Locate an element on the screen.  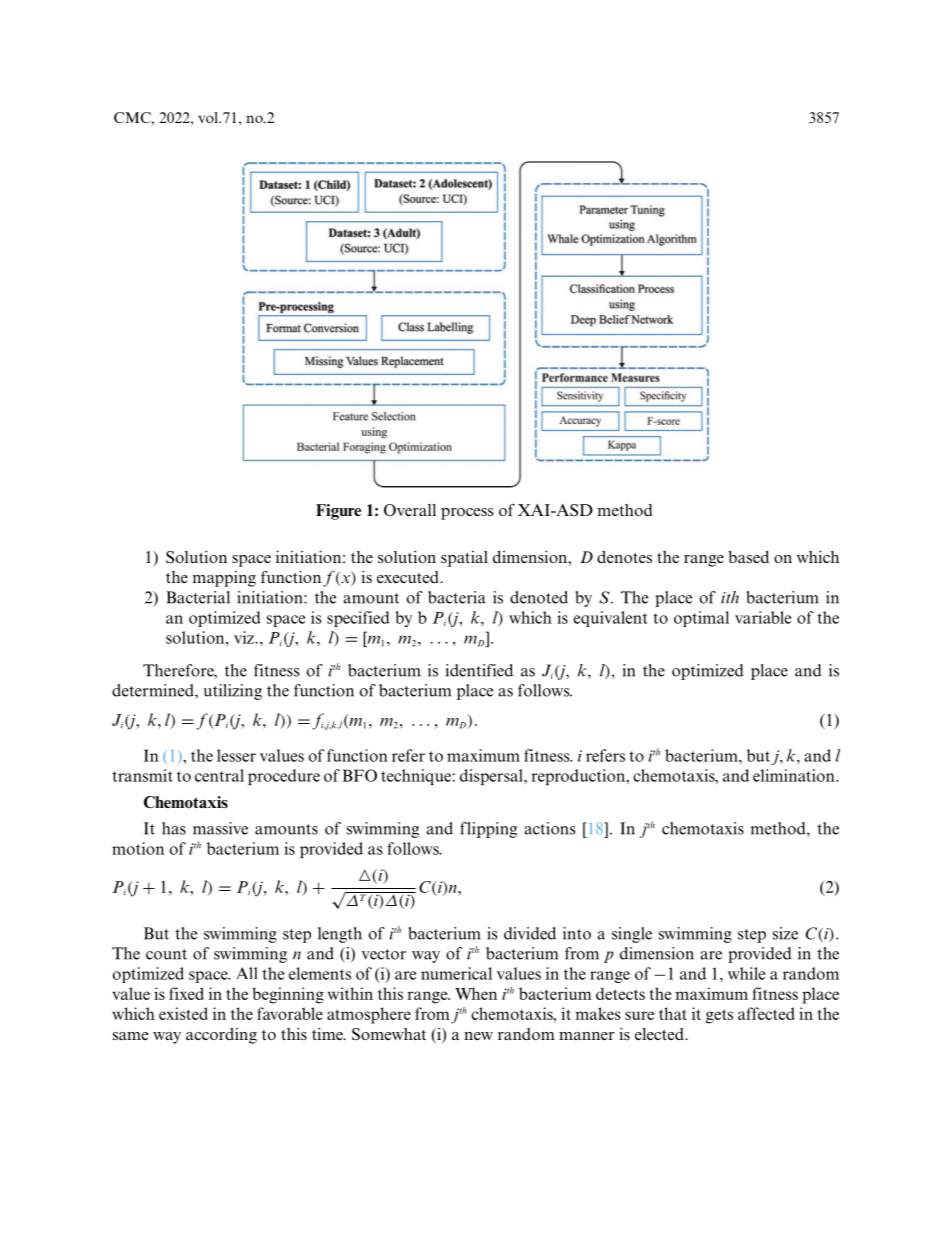
based is located at coordinates (748, 557).
